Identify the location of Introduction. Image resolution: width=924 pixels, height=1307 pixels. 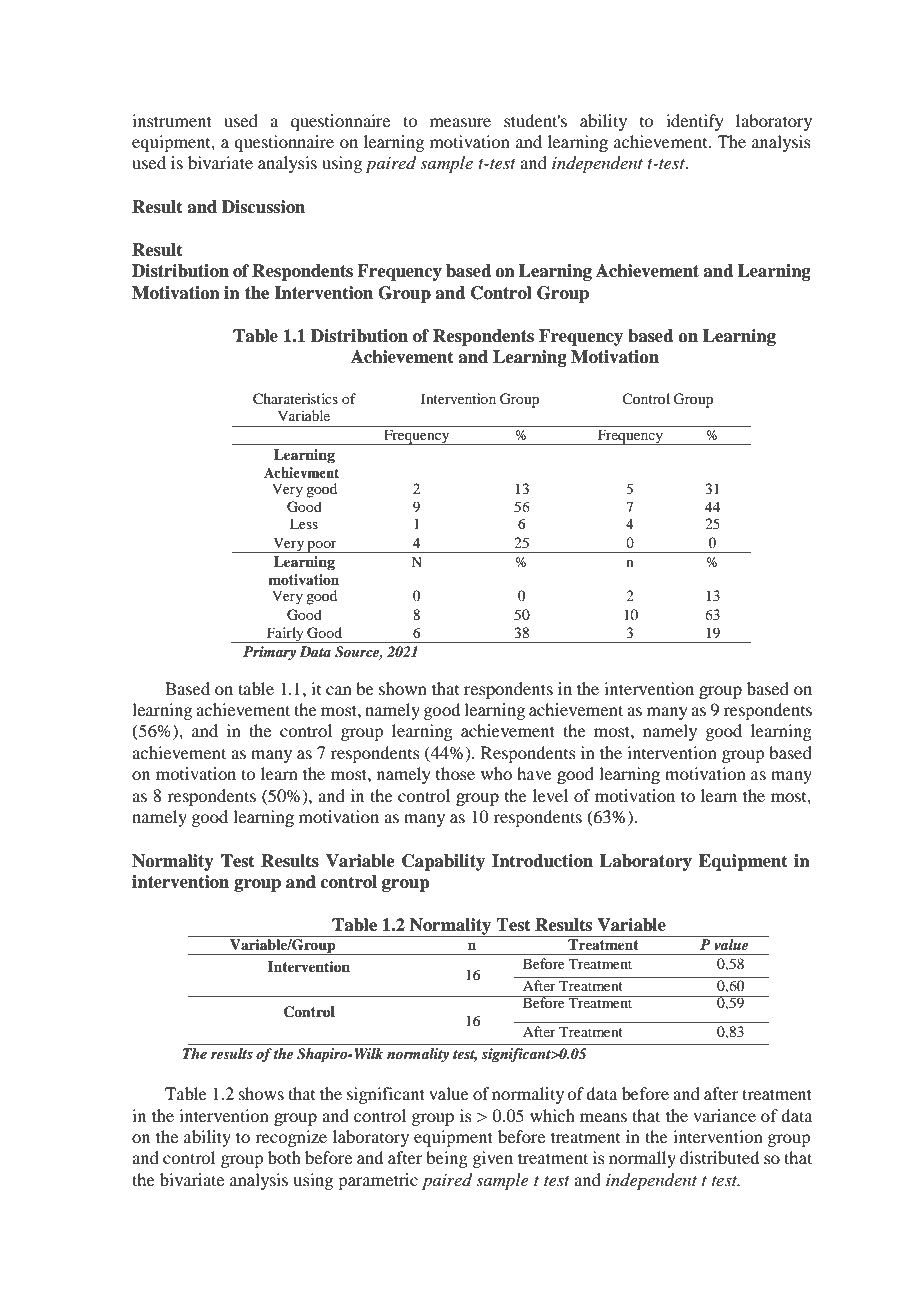
(542, 861).
